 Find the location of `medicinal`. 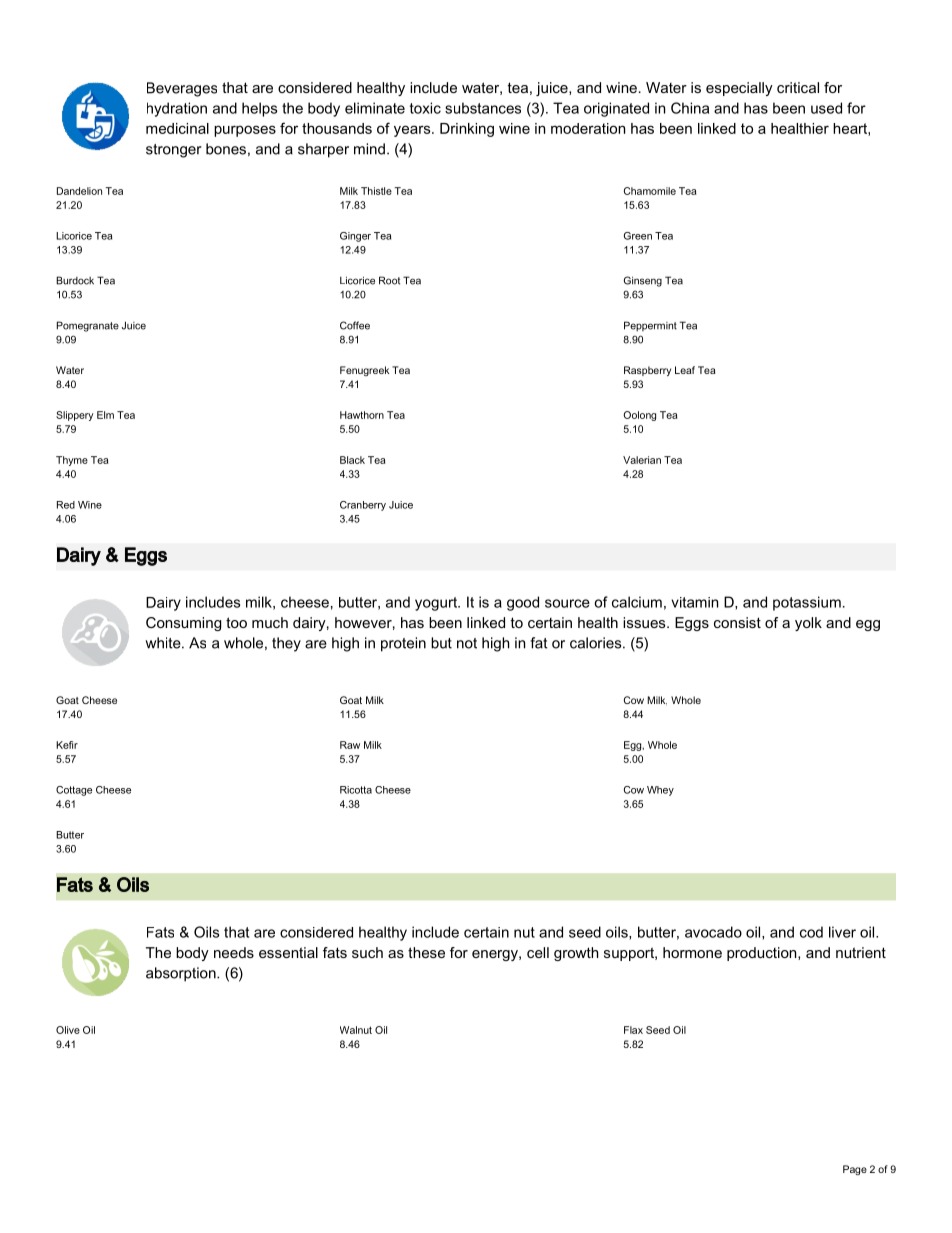

medicinal is located at coordinates (177, 128).
